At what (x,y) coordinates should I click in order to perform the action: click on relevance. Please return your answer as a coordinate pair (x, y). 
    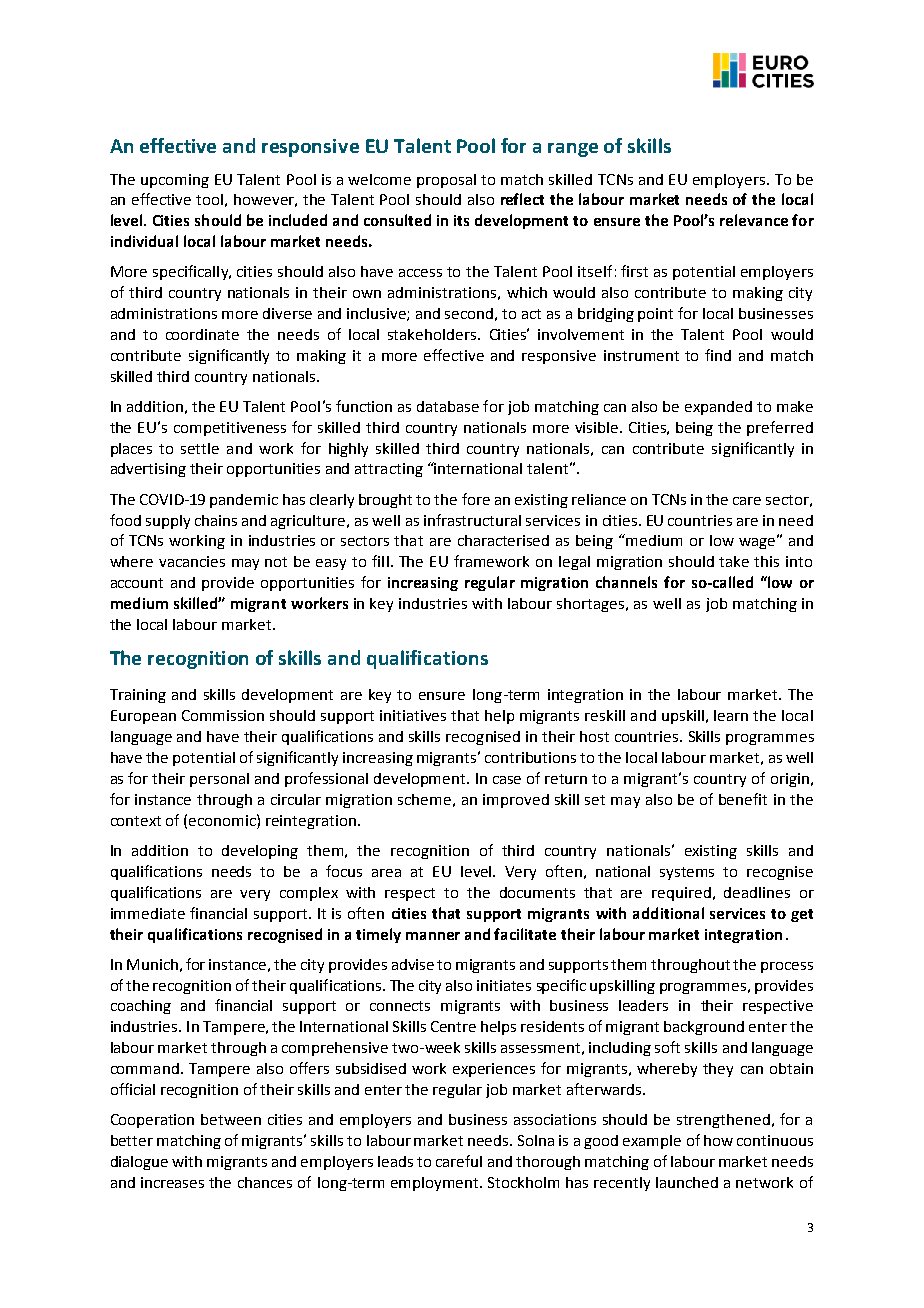
    Looking at the image, I should click on (754, 220).
